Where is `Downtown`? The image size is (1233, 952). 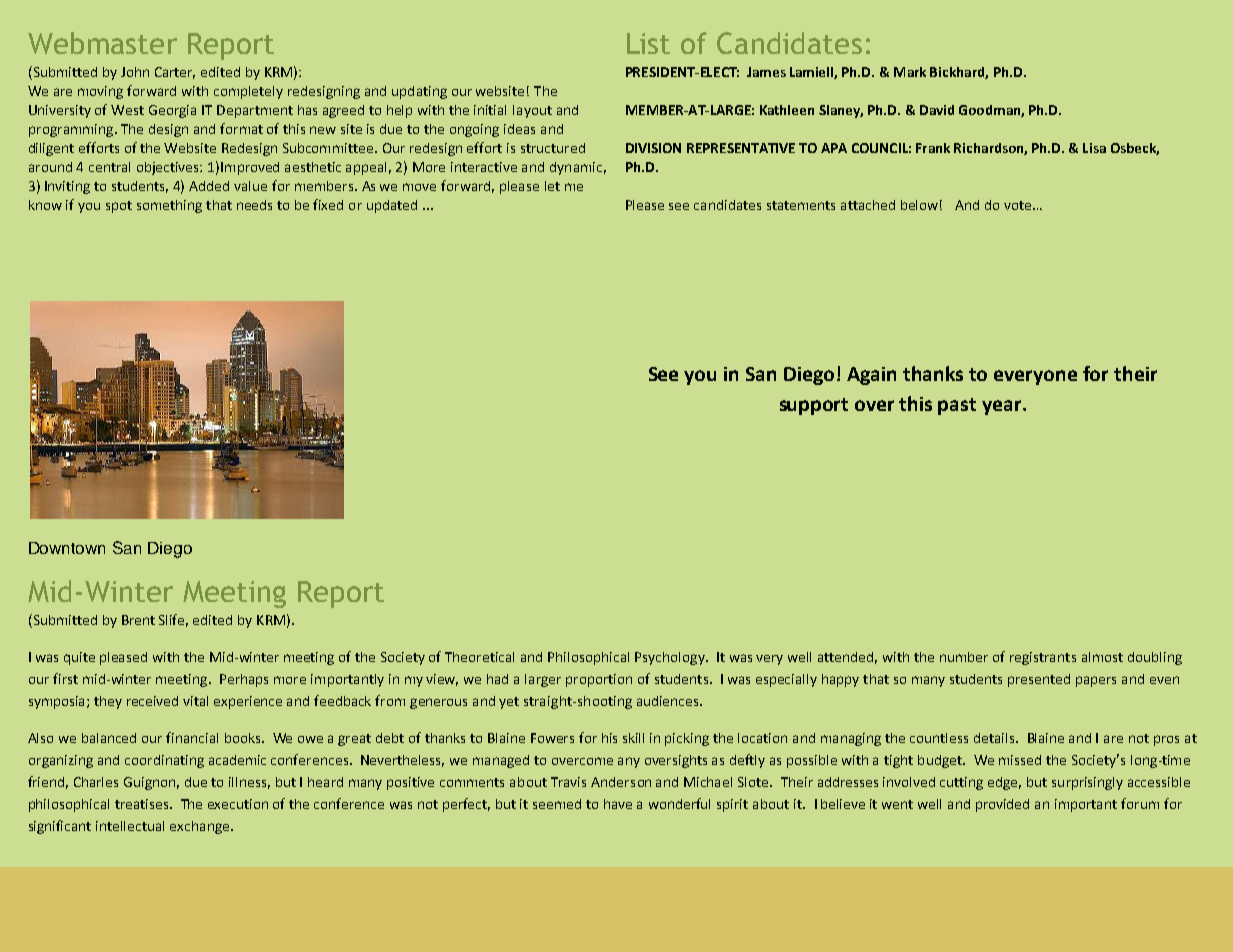 Downtown is located at coordinates (67, 548).
